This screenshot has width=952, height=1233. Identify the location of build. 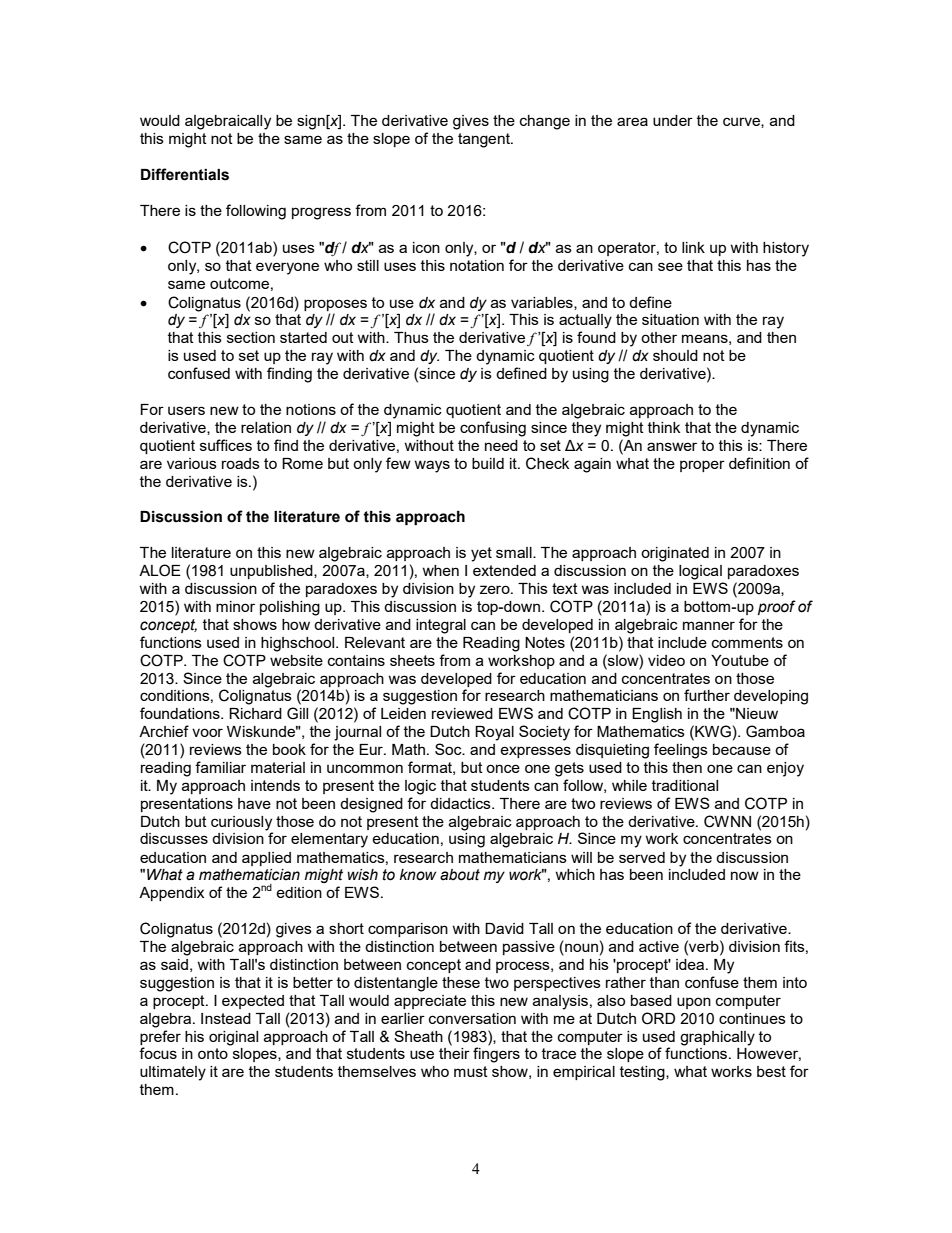
(488, 463).
